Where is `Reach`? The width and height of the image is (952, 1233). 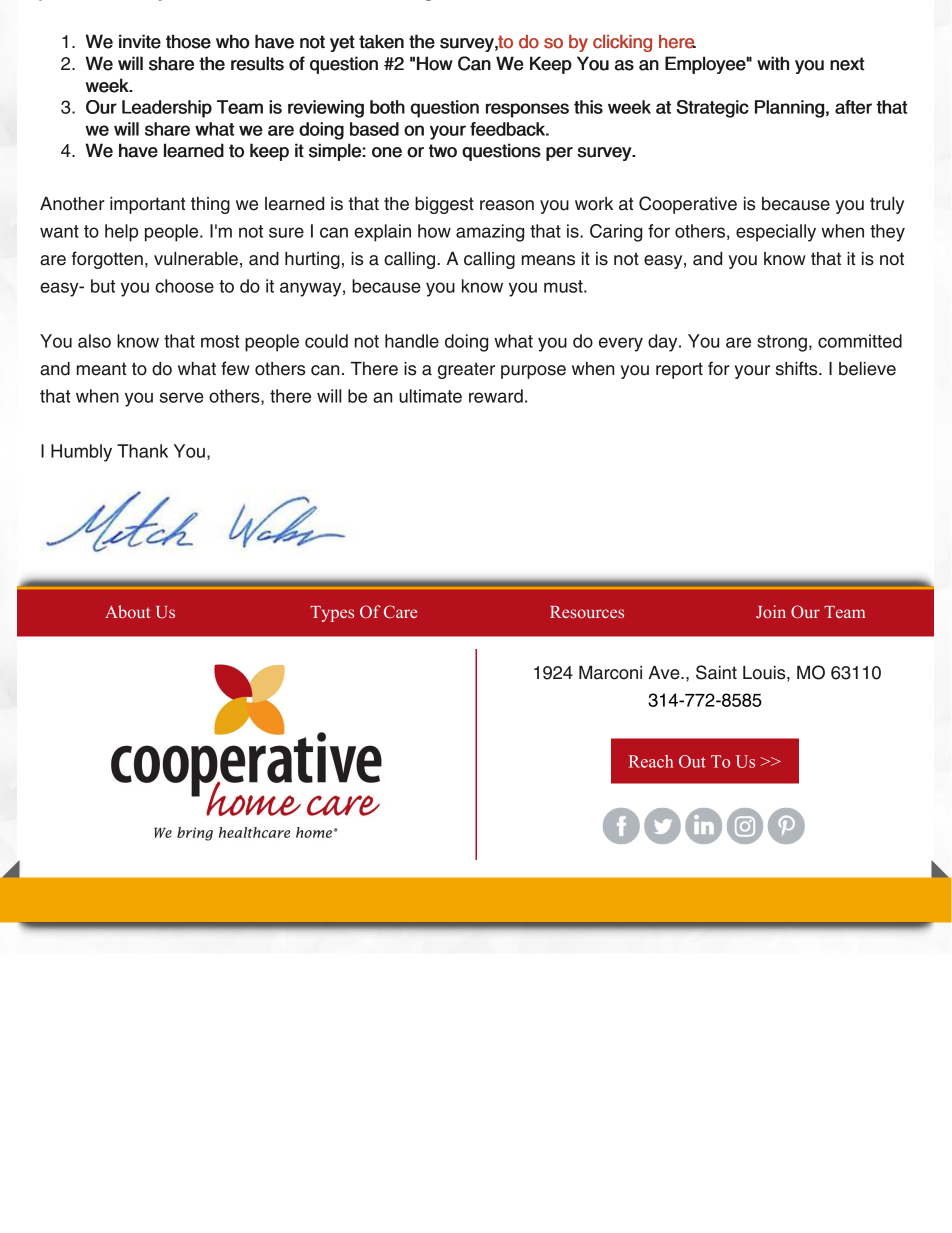 Reach is located at coordinates (651, 761).
